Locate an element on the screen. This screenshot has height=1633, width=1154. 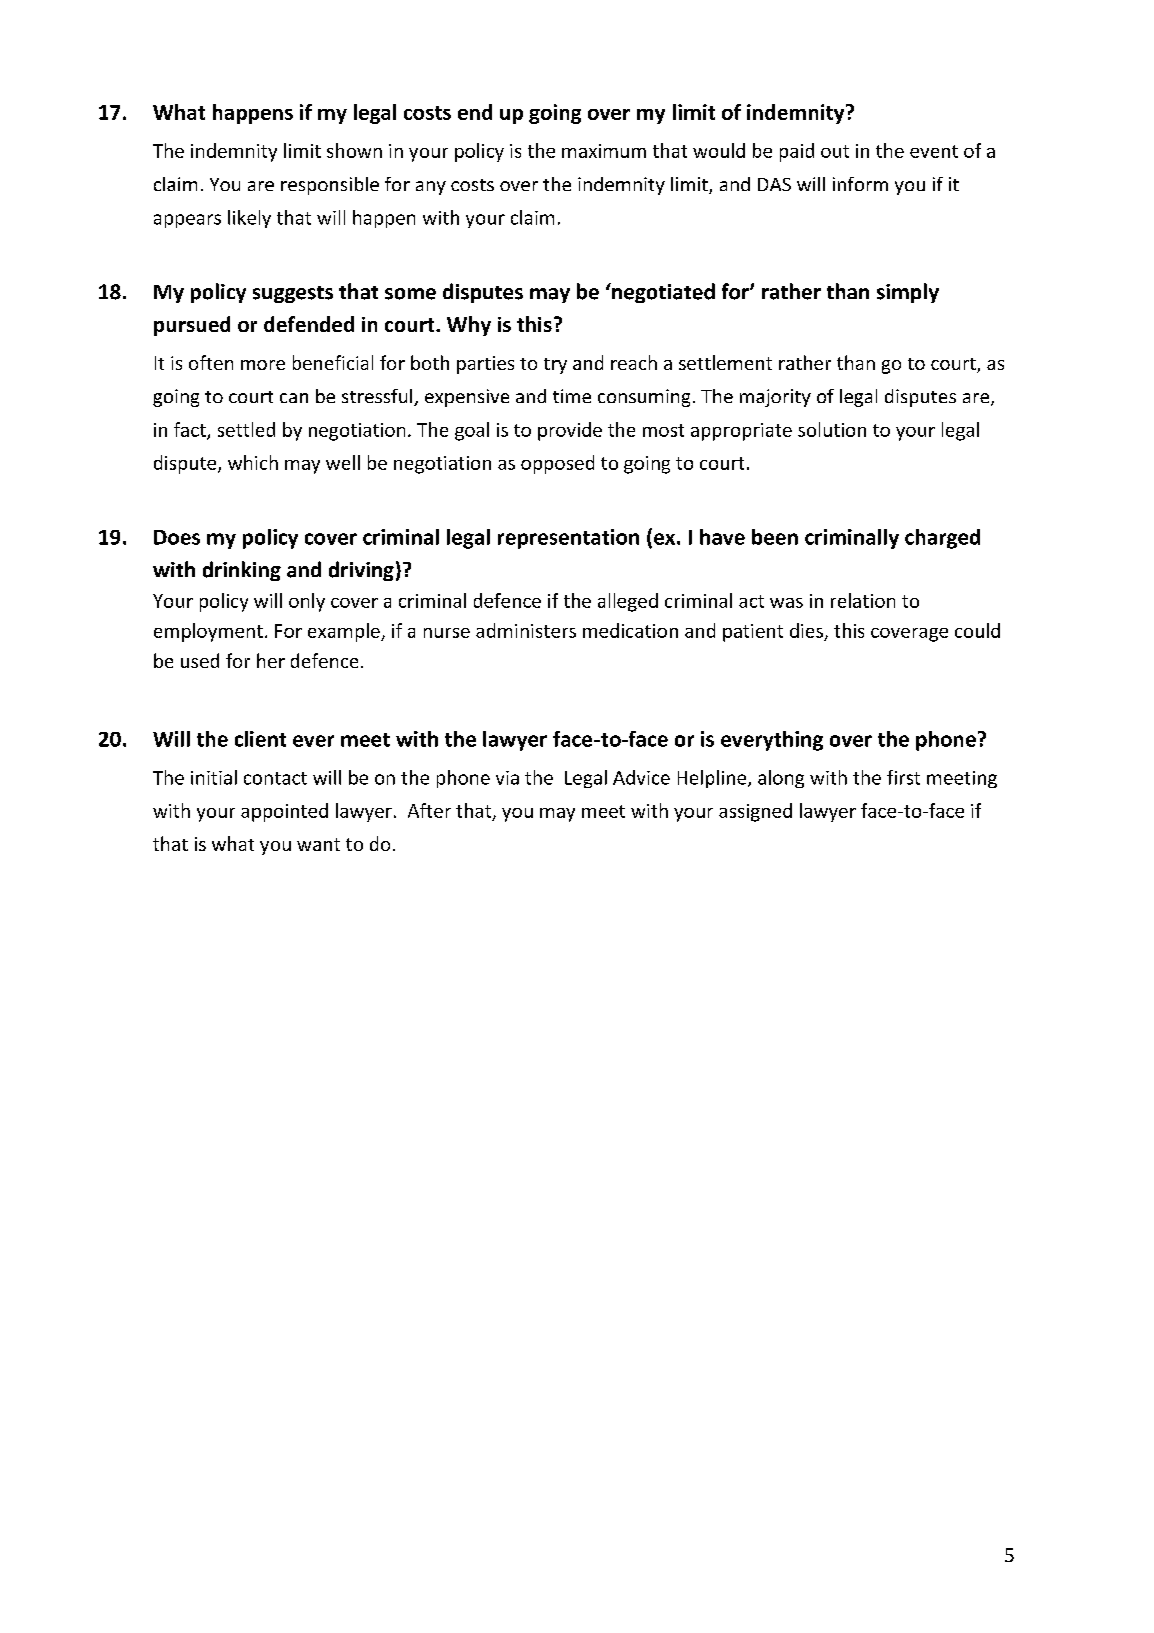
which is located at coordinates (253, 462).
